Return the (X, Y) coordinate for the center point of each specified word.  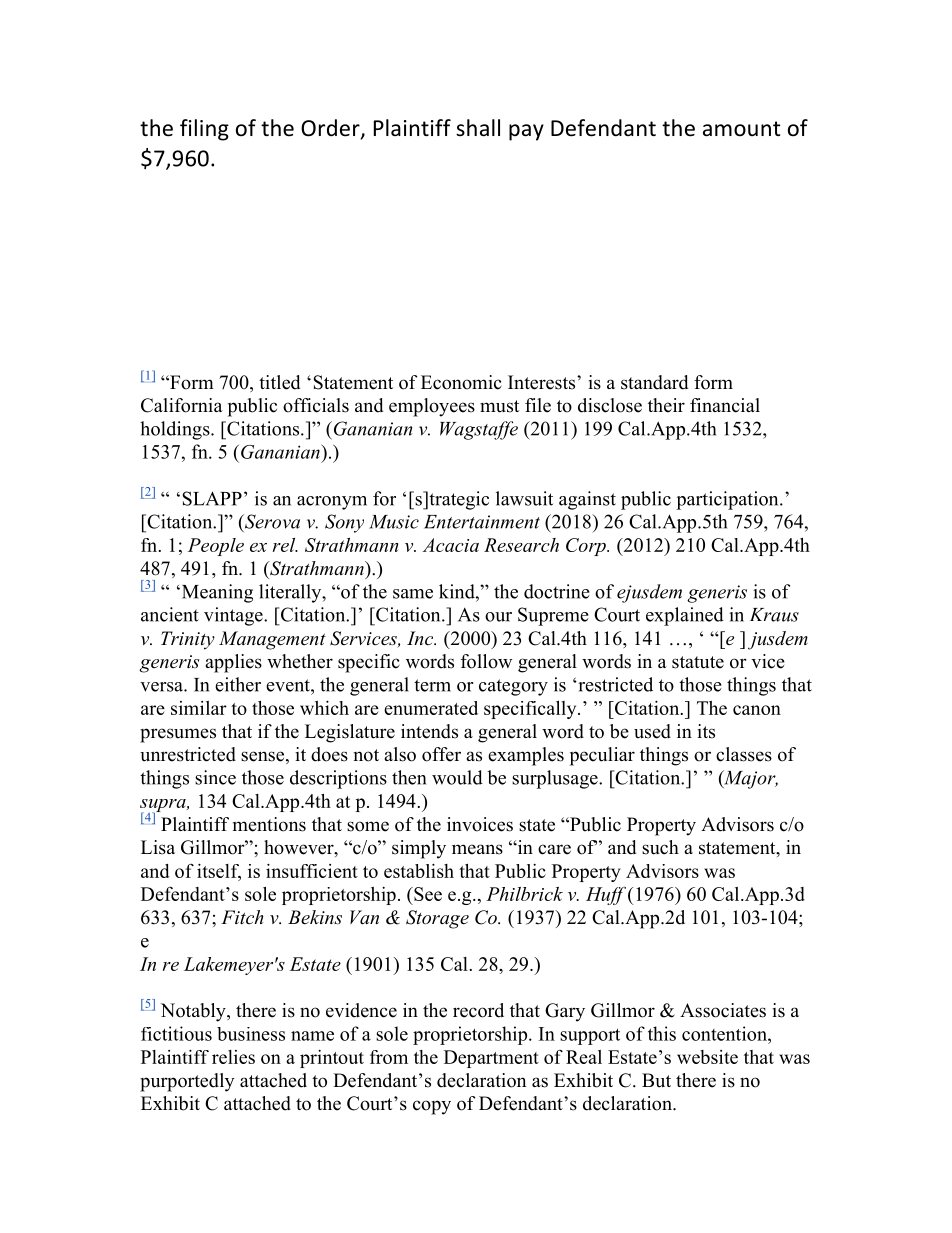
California (182, 405)
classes (744, 754)
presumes (178, 735)
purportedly (187, 1082)
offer (441, 754)
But (656, 1080)
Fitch (242, 917)
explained (685, 616)
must (499, 406)
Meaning (216, 593)
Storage (437, 919)
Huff (606, 895)
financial (725, 405)
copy (432, 1107)
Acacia (451, 545)
